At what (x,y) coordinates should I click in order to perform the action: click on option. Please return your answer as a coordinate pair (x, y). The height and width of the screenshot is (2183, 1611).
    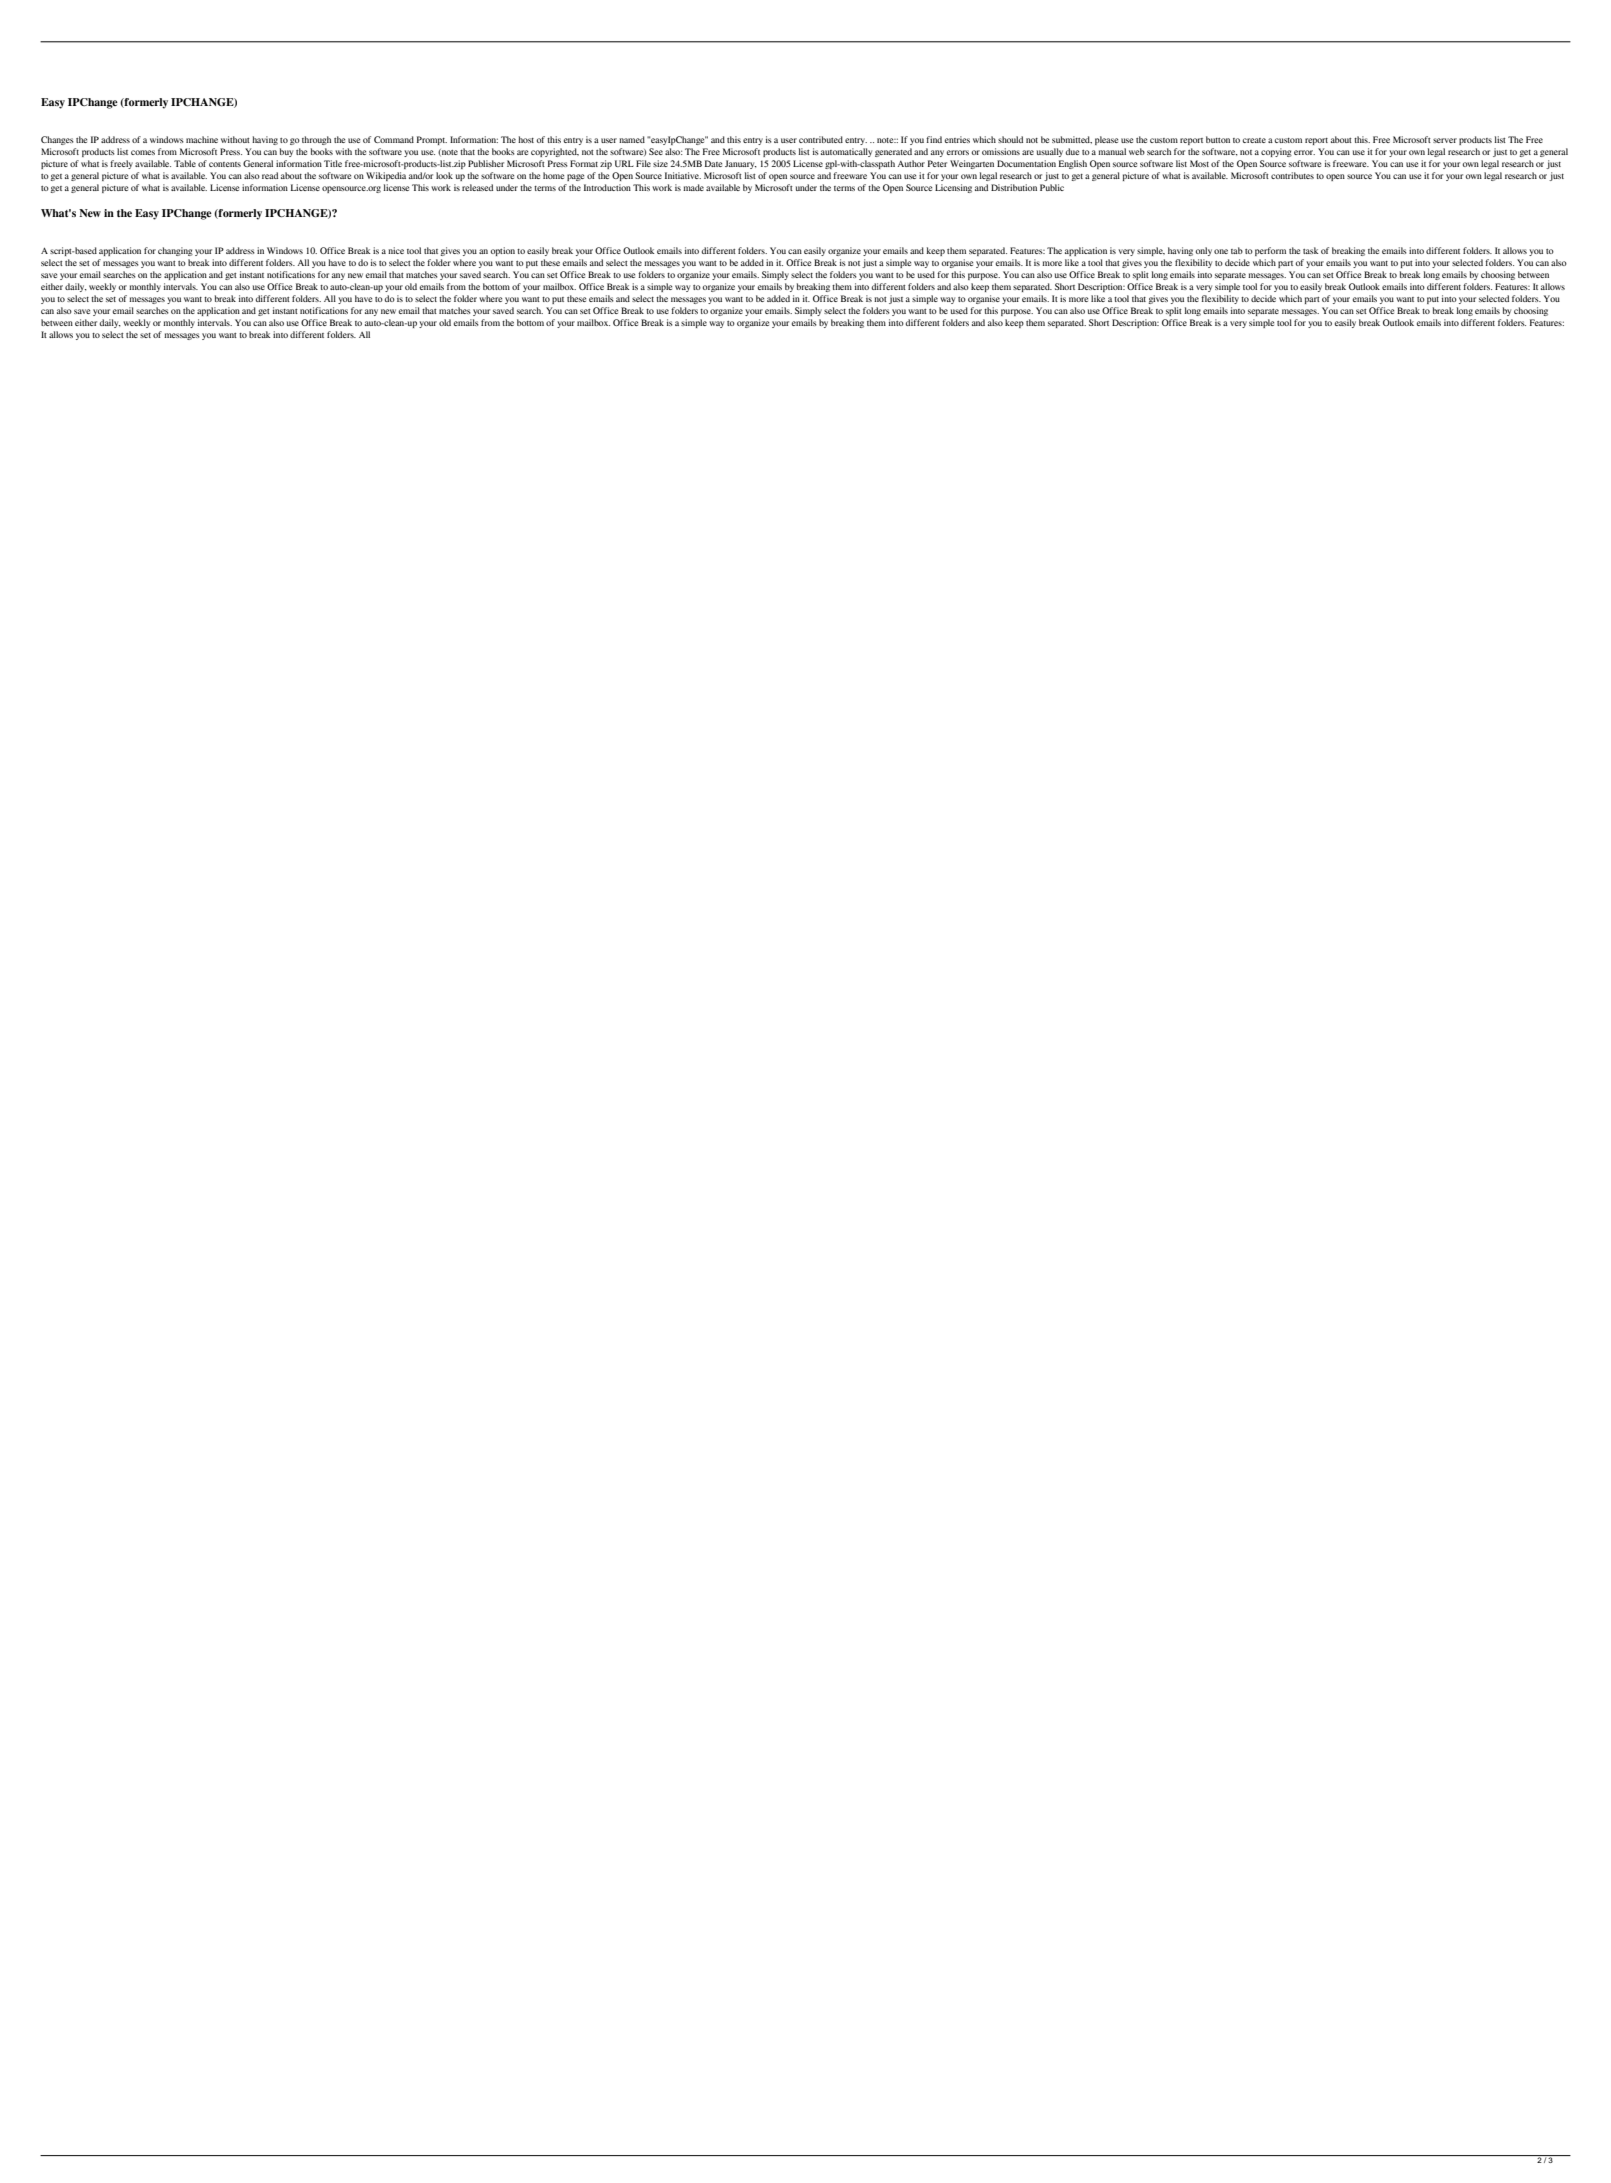
    Looking at the image, I should click on (503, 251).
